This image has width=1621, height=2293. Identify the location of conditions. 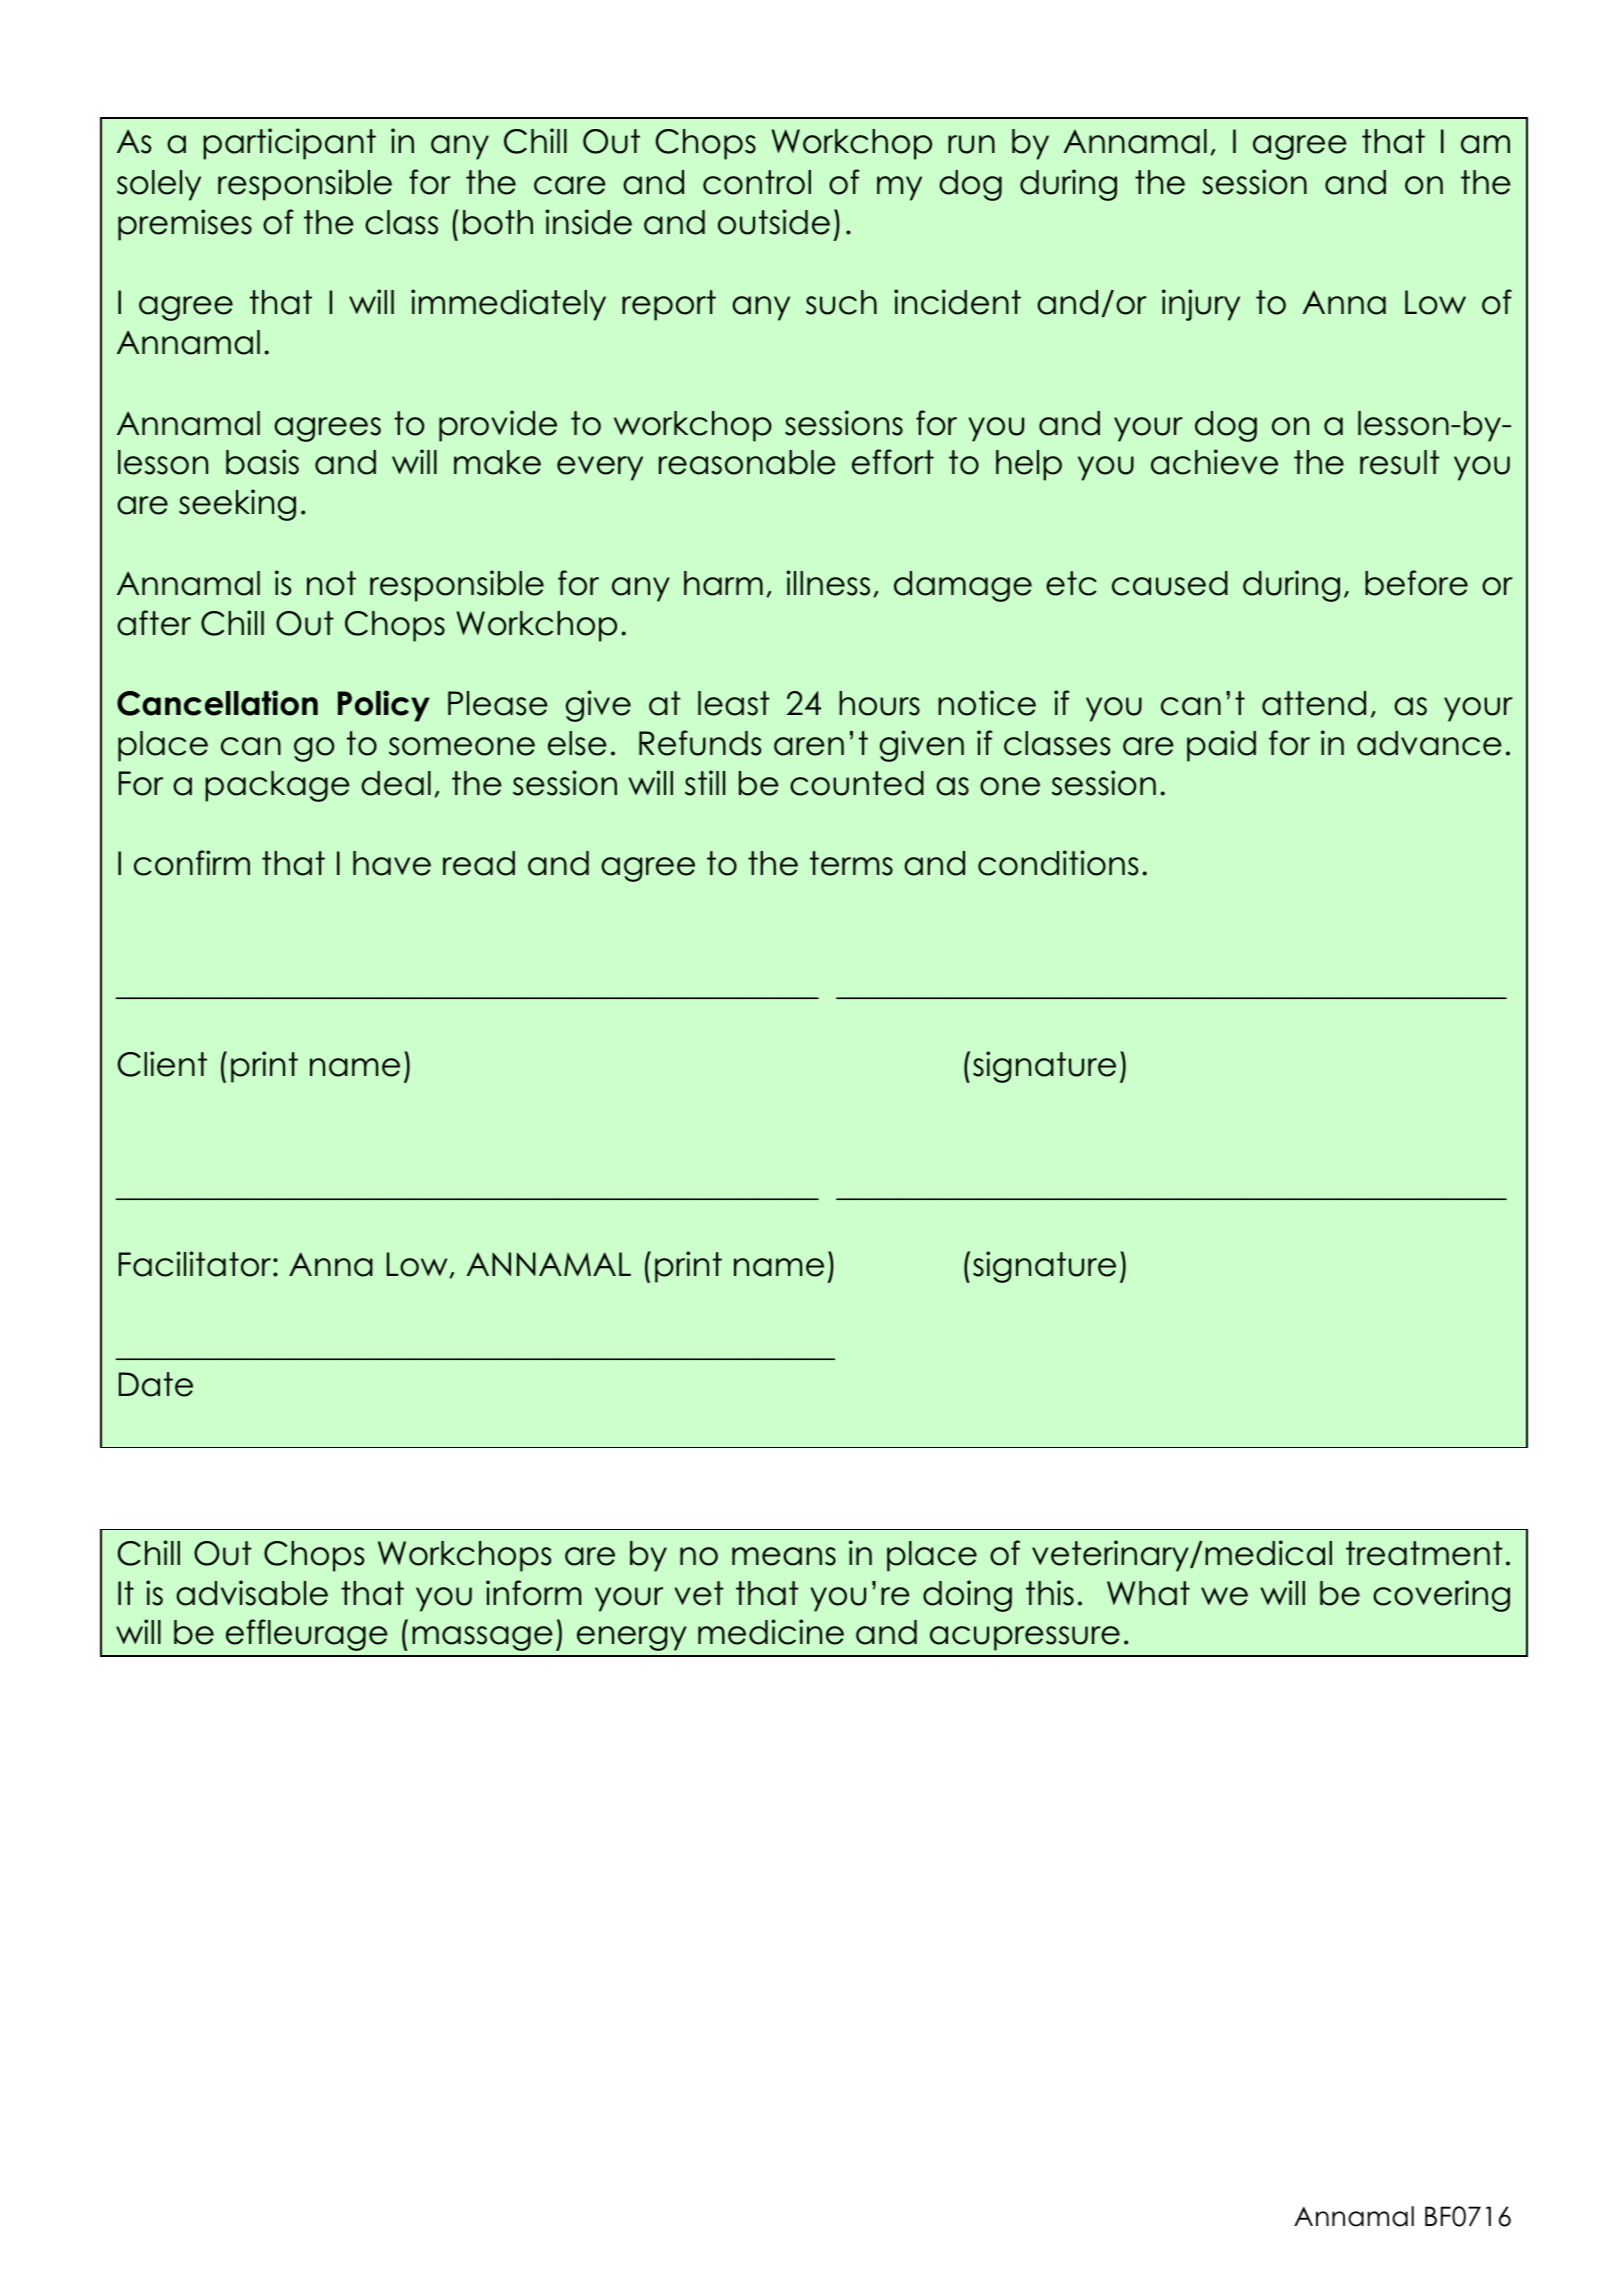
(1058, 863).
